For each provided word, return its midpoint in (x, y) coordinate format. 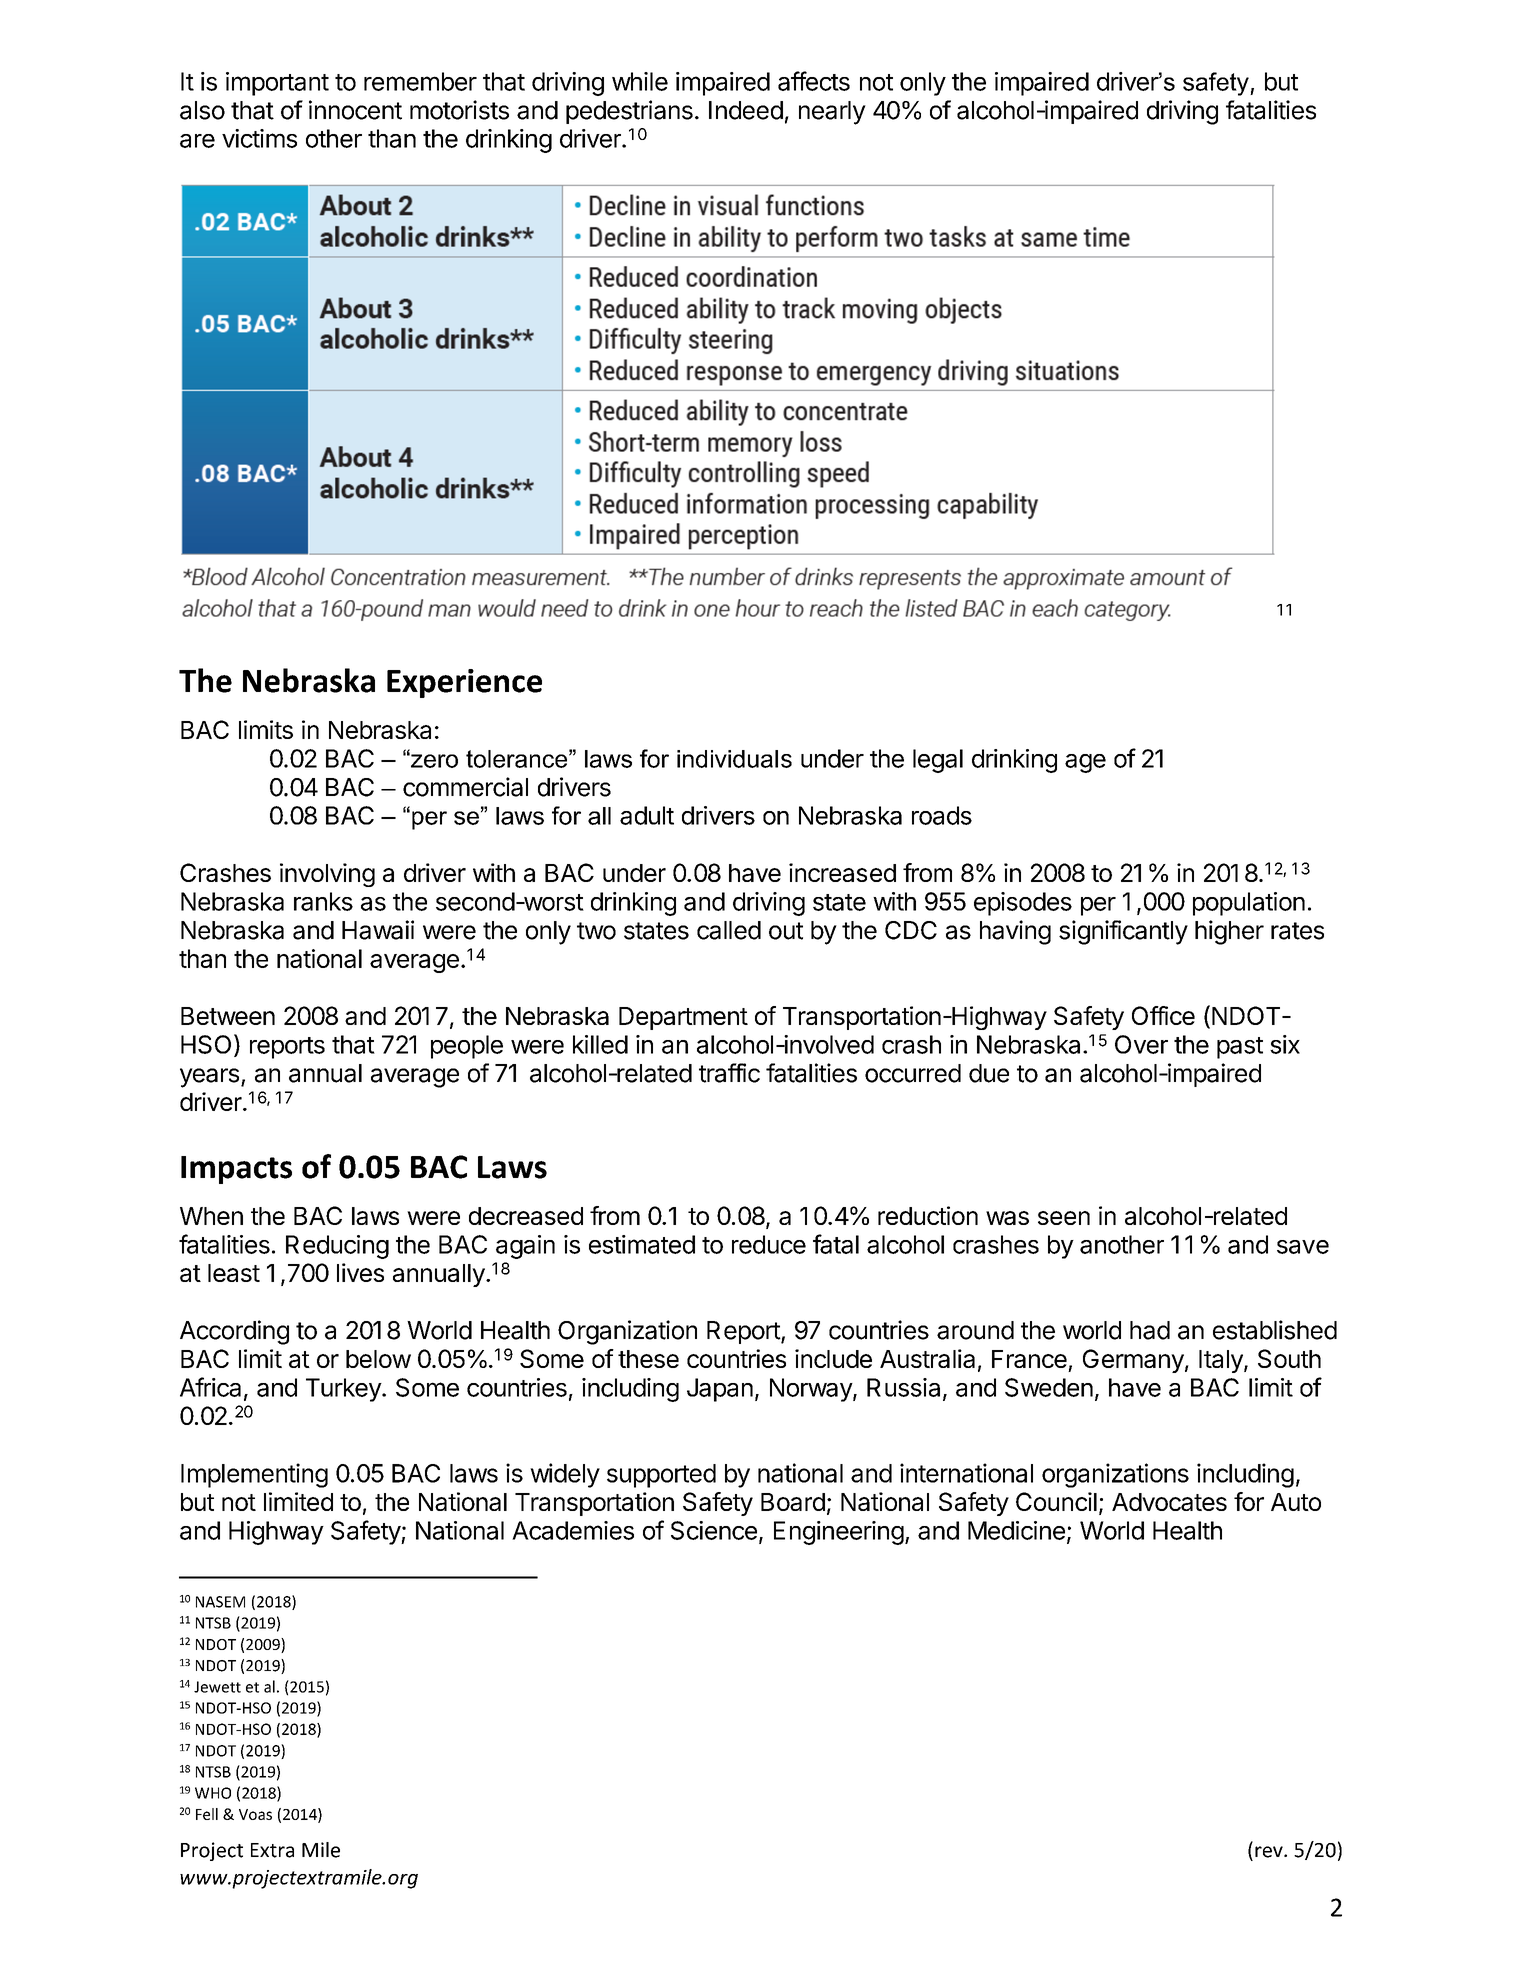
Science (714, 1530)
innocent (355, 110)
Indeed (746, 110)
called (729, 930)
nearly (832, 113)
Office (1163, 1015)
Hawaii (378, 930)
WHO (213, 1793)
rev (1270, 1852)
